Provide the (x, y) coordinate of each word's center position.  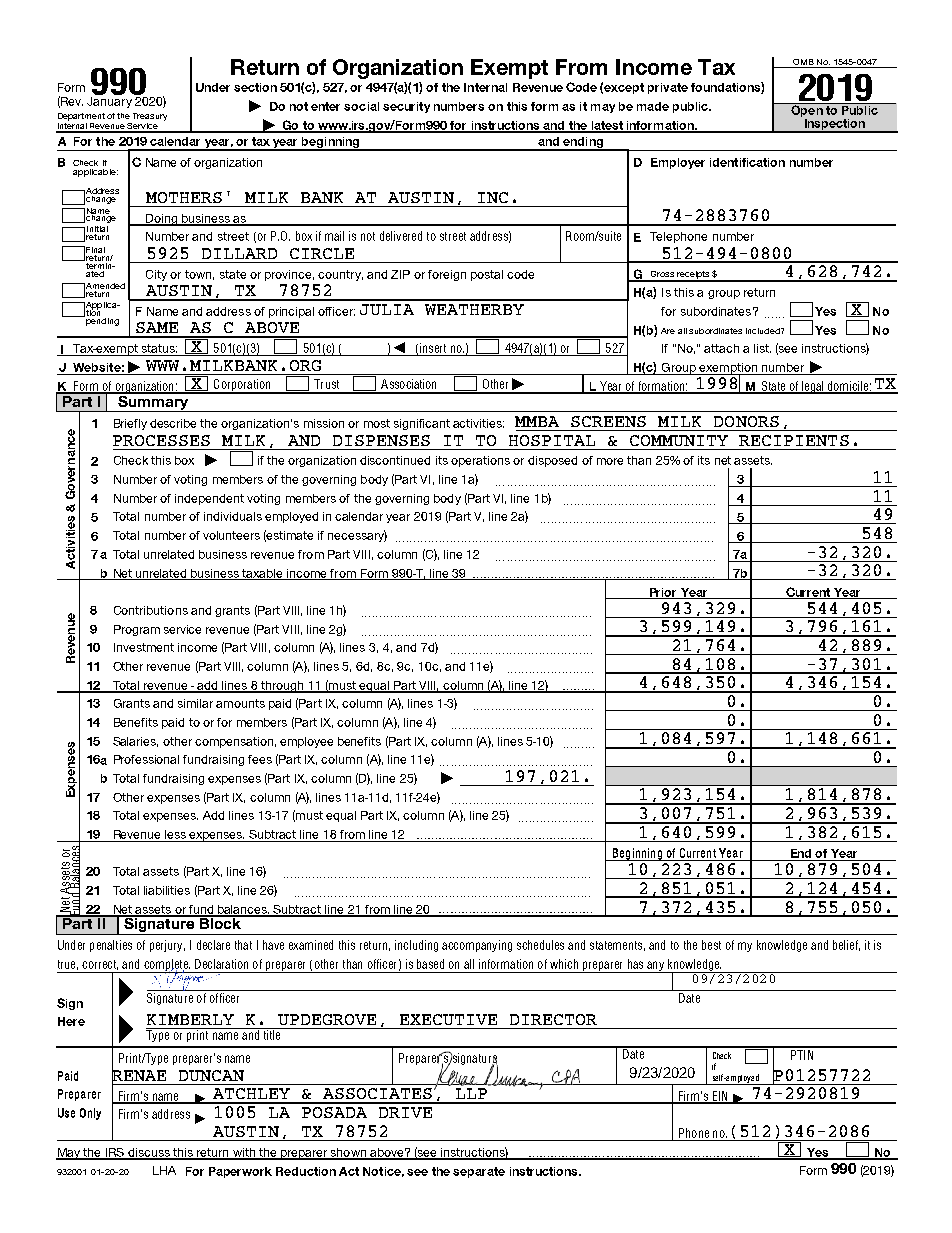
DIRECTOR (553, 1019)
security (406, 107)
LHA (164, 1170)
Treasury (149, 118)
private (668, 88)
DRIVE (405, 1112)
